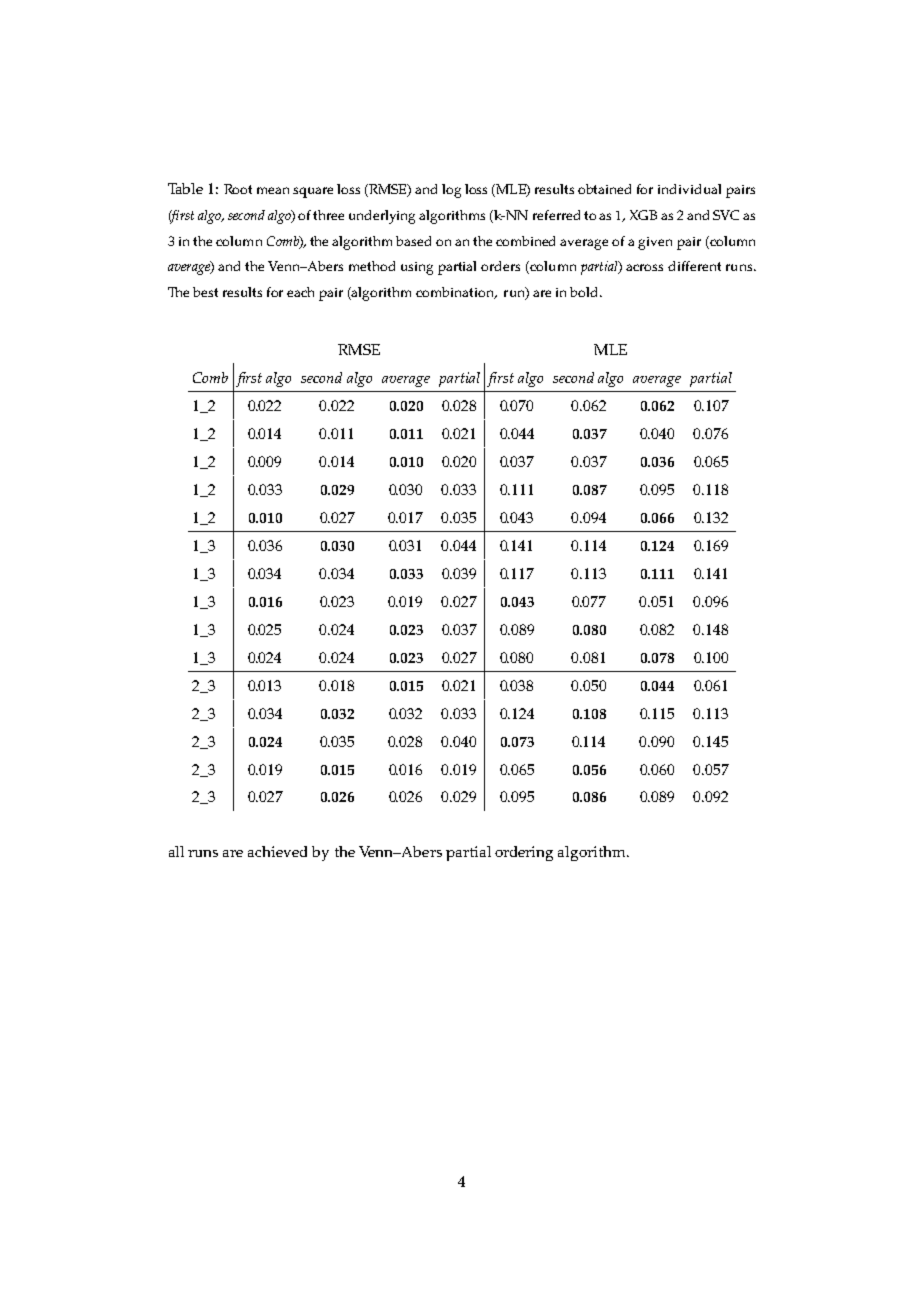  Describe the element at coordinates (238, 189) in the image. I see `Root` at that location.
